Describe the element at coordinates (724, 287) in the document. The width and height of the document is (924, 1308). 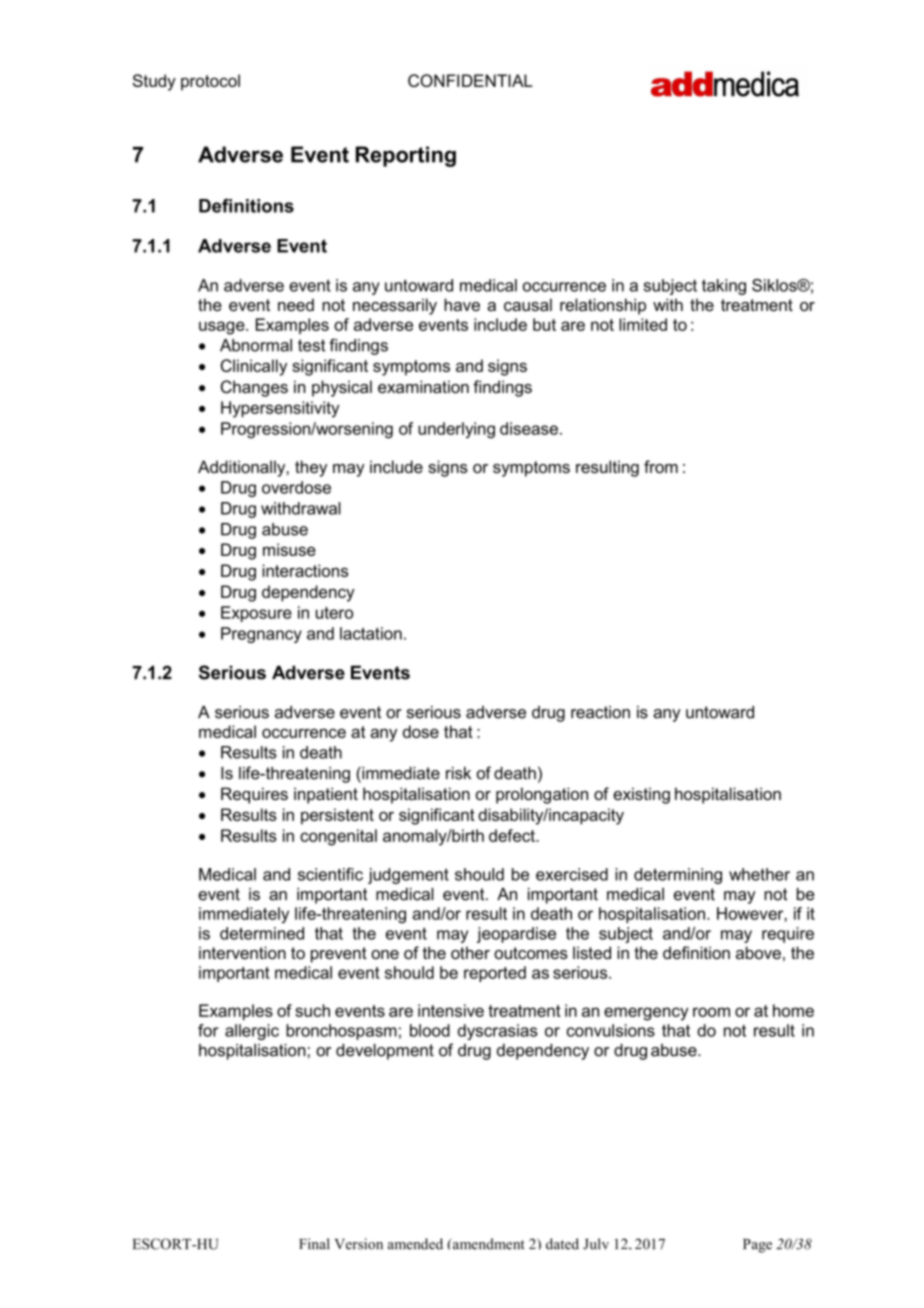
I see `taking` at that location.
